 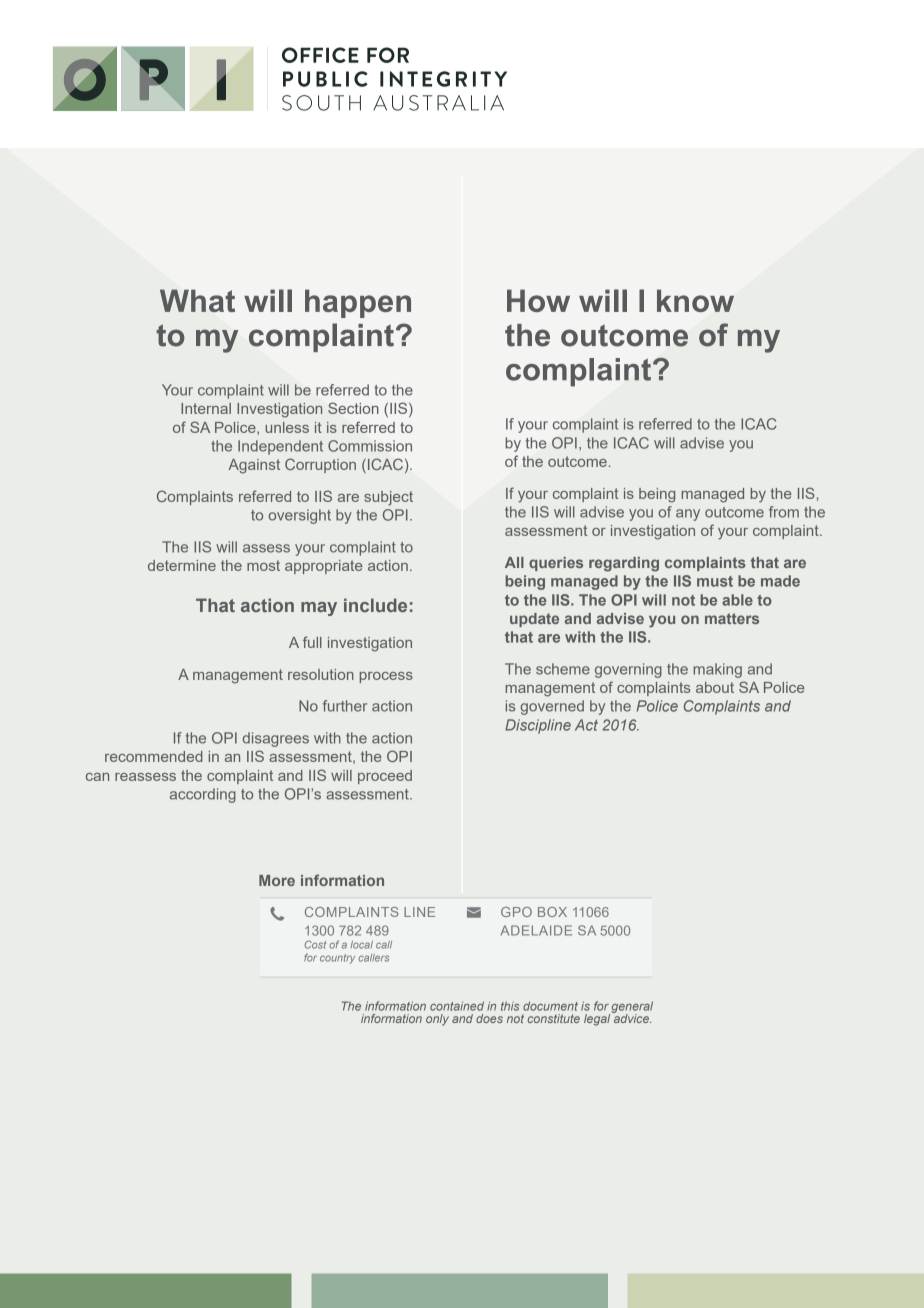 I want to click on Cost, so click(x=315, y=944).
